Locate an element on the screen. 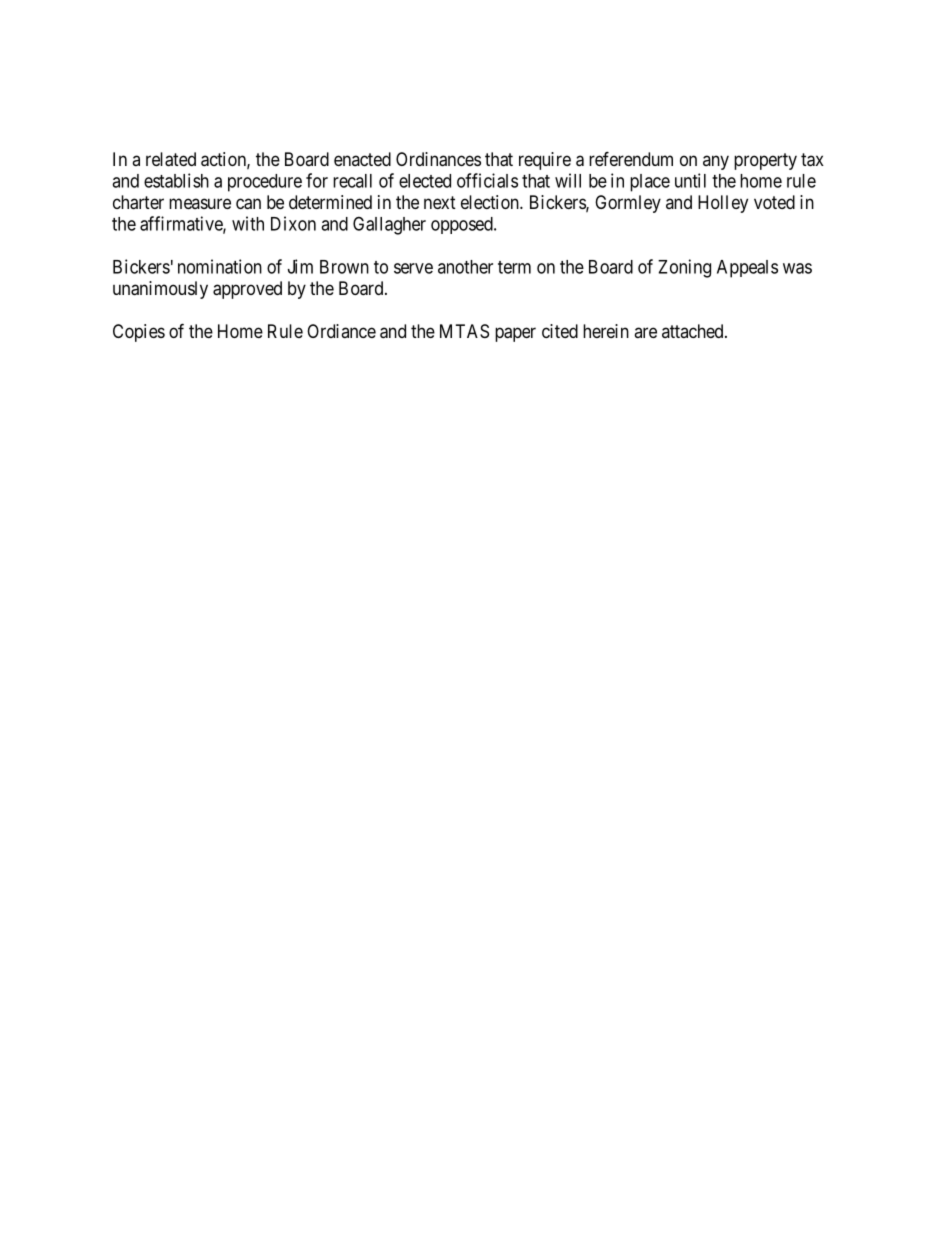  paper is located at coordinates (515, 334).
